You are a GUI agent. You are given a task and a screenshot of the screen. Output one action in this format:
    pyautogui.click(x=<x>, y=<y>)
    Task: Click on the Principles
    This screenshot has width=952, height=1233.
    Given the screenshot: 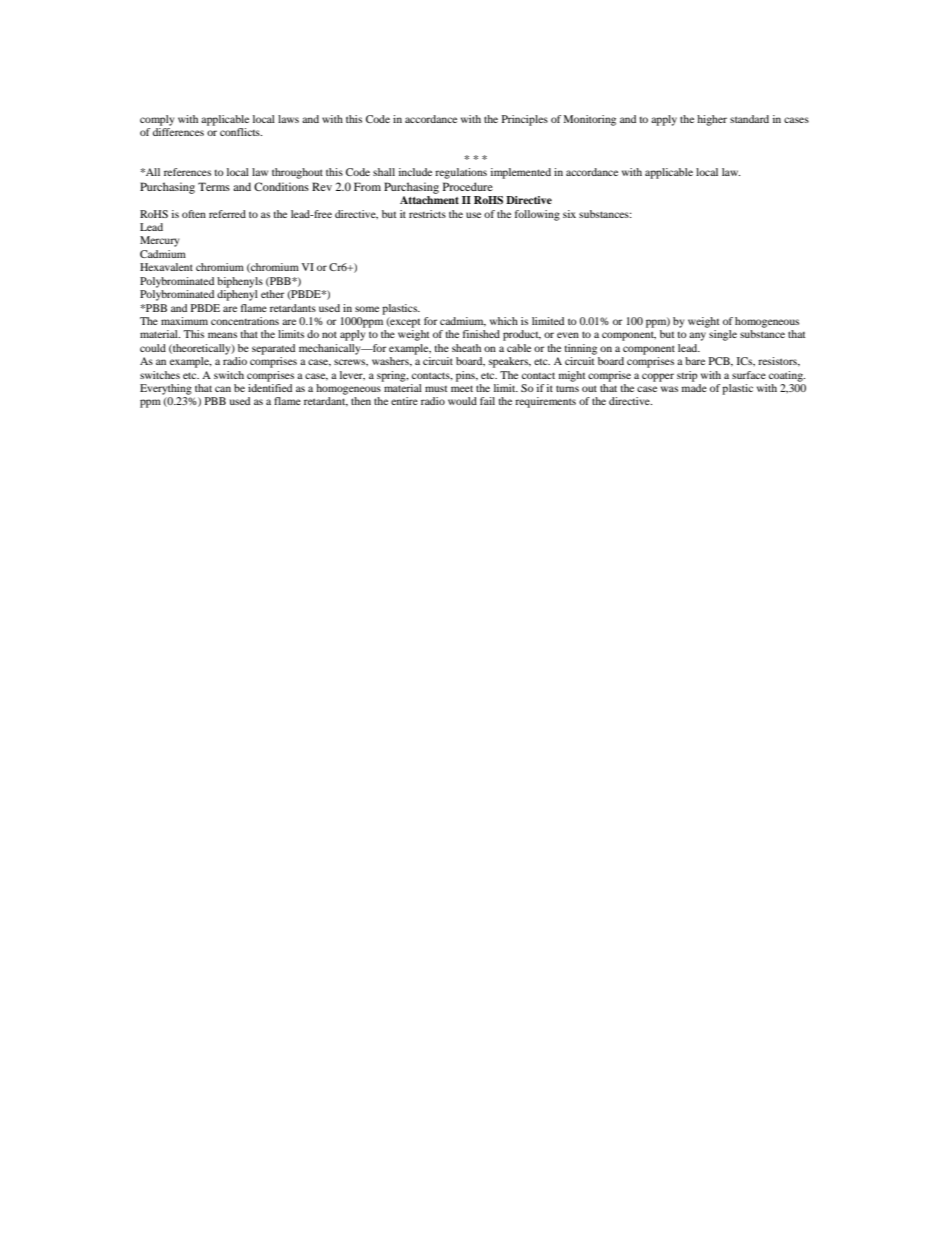 What is the action you would take?
    pyautogui.click(x=525, y=120)
